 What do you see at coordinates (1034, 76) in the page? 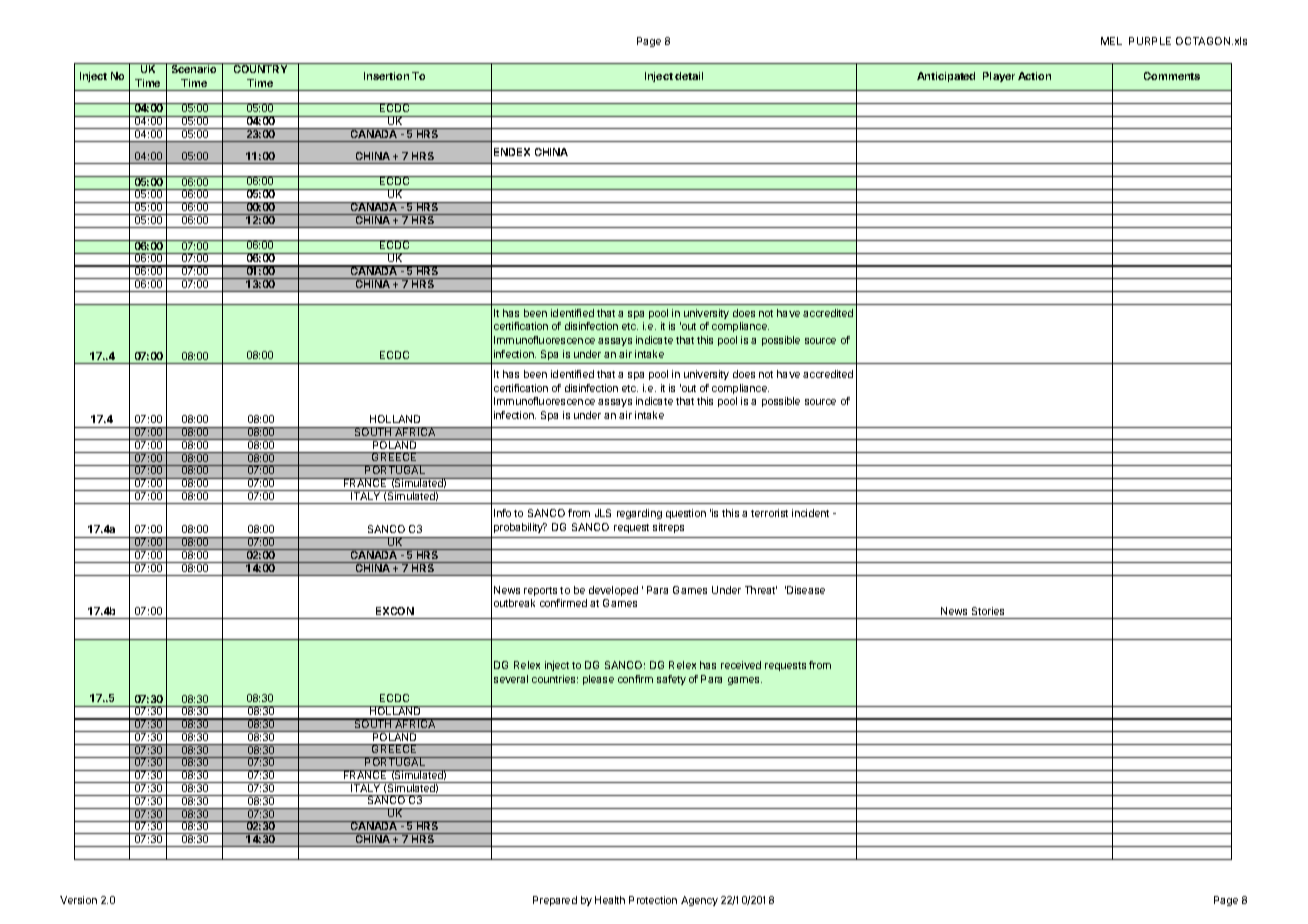
I see `Action` at bounding box center [1034, 76].
